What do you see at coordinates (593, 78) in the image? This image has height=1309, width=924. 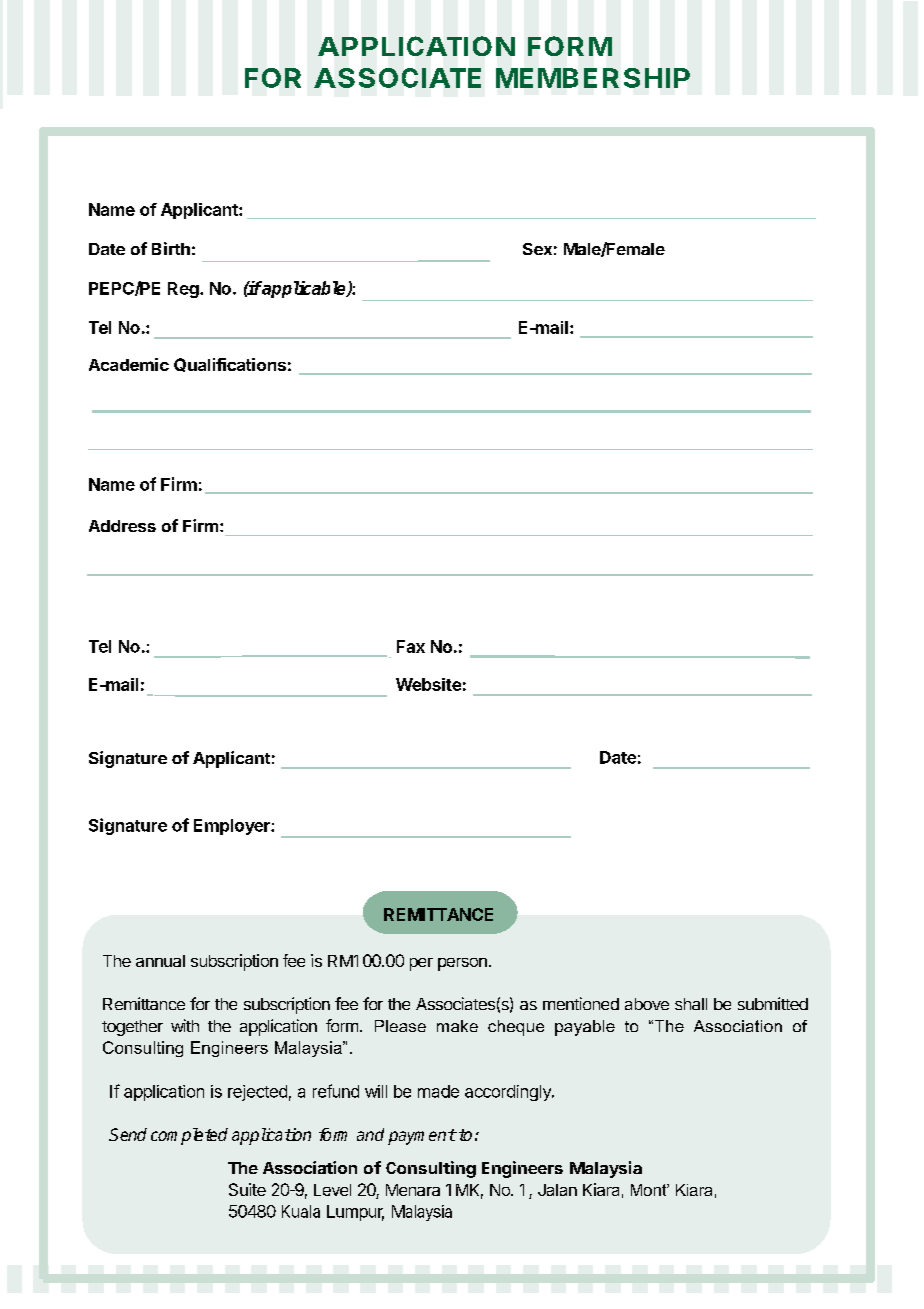 I see `MEMBERSHIP` at bounding box center [593, 78].
